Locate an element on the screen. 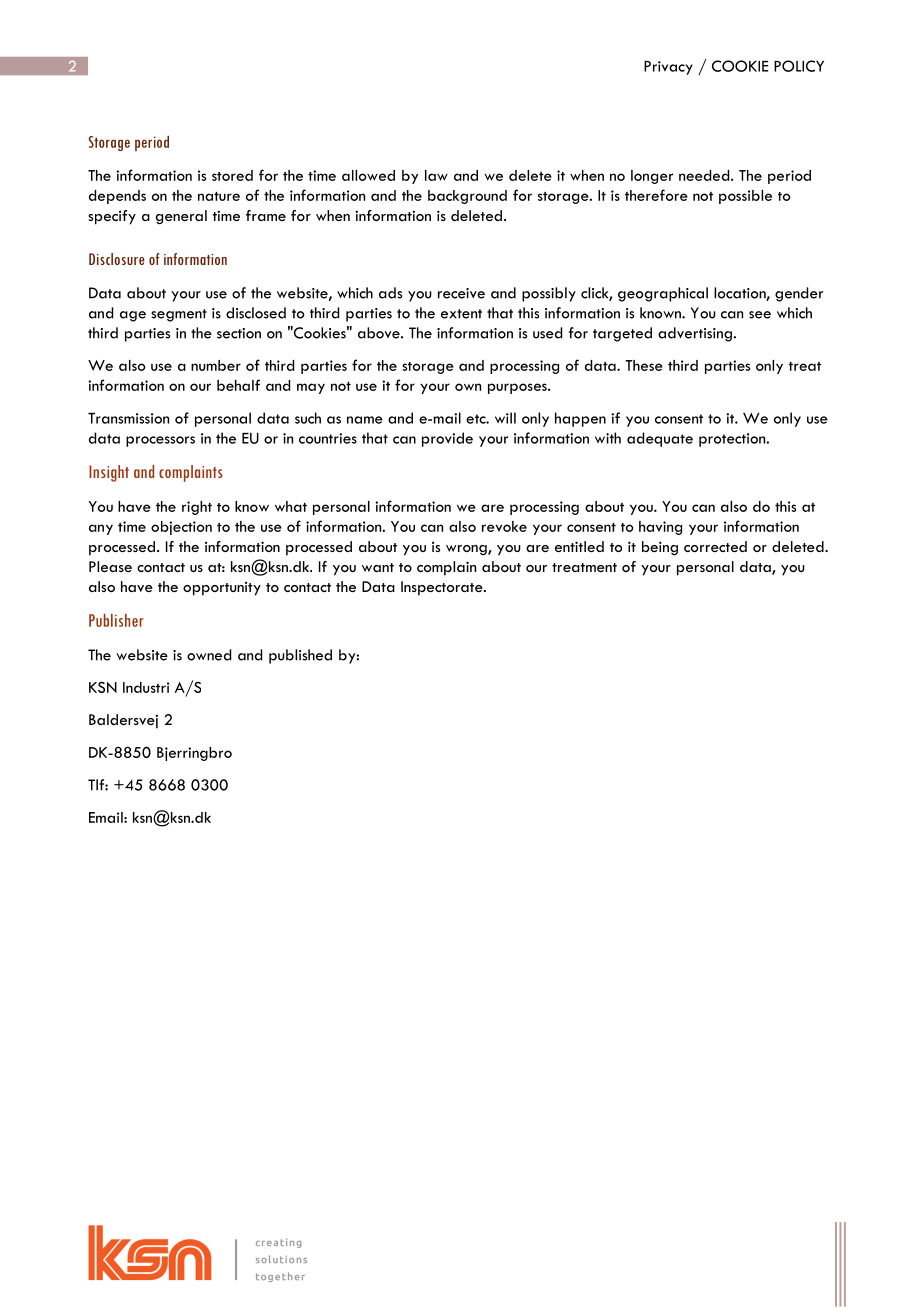 Image resolution: width=924 pixels, height=1308 pixels. owned is located at coordinates (209, 655).
